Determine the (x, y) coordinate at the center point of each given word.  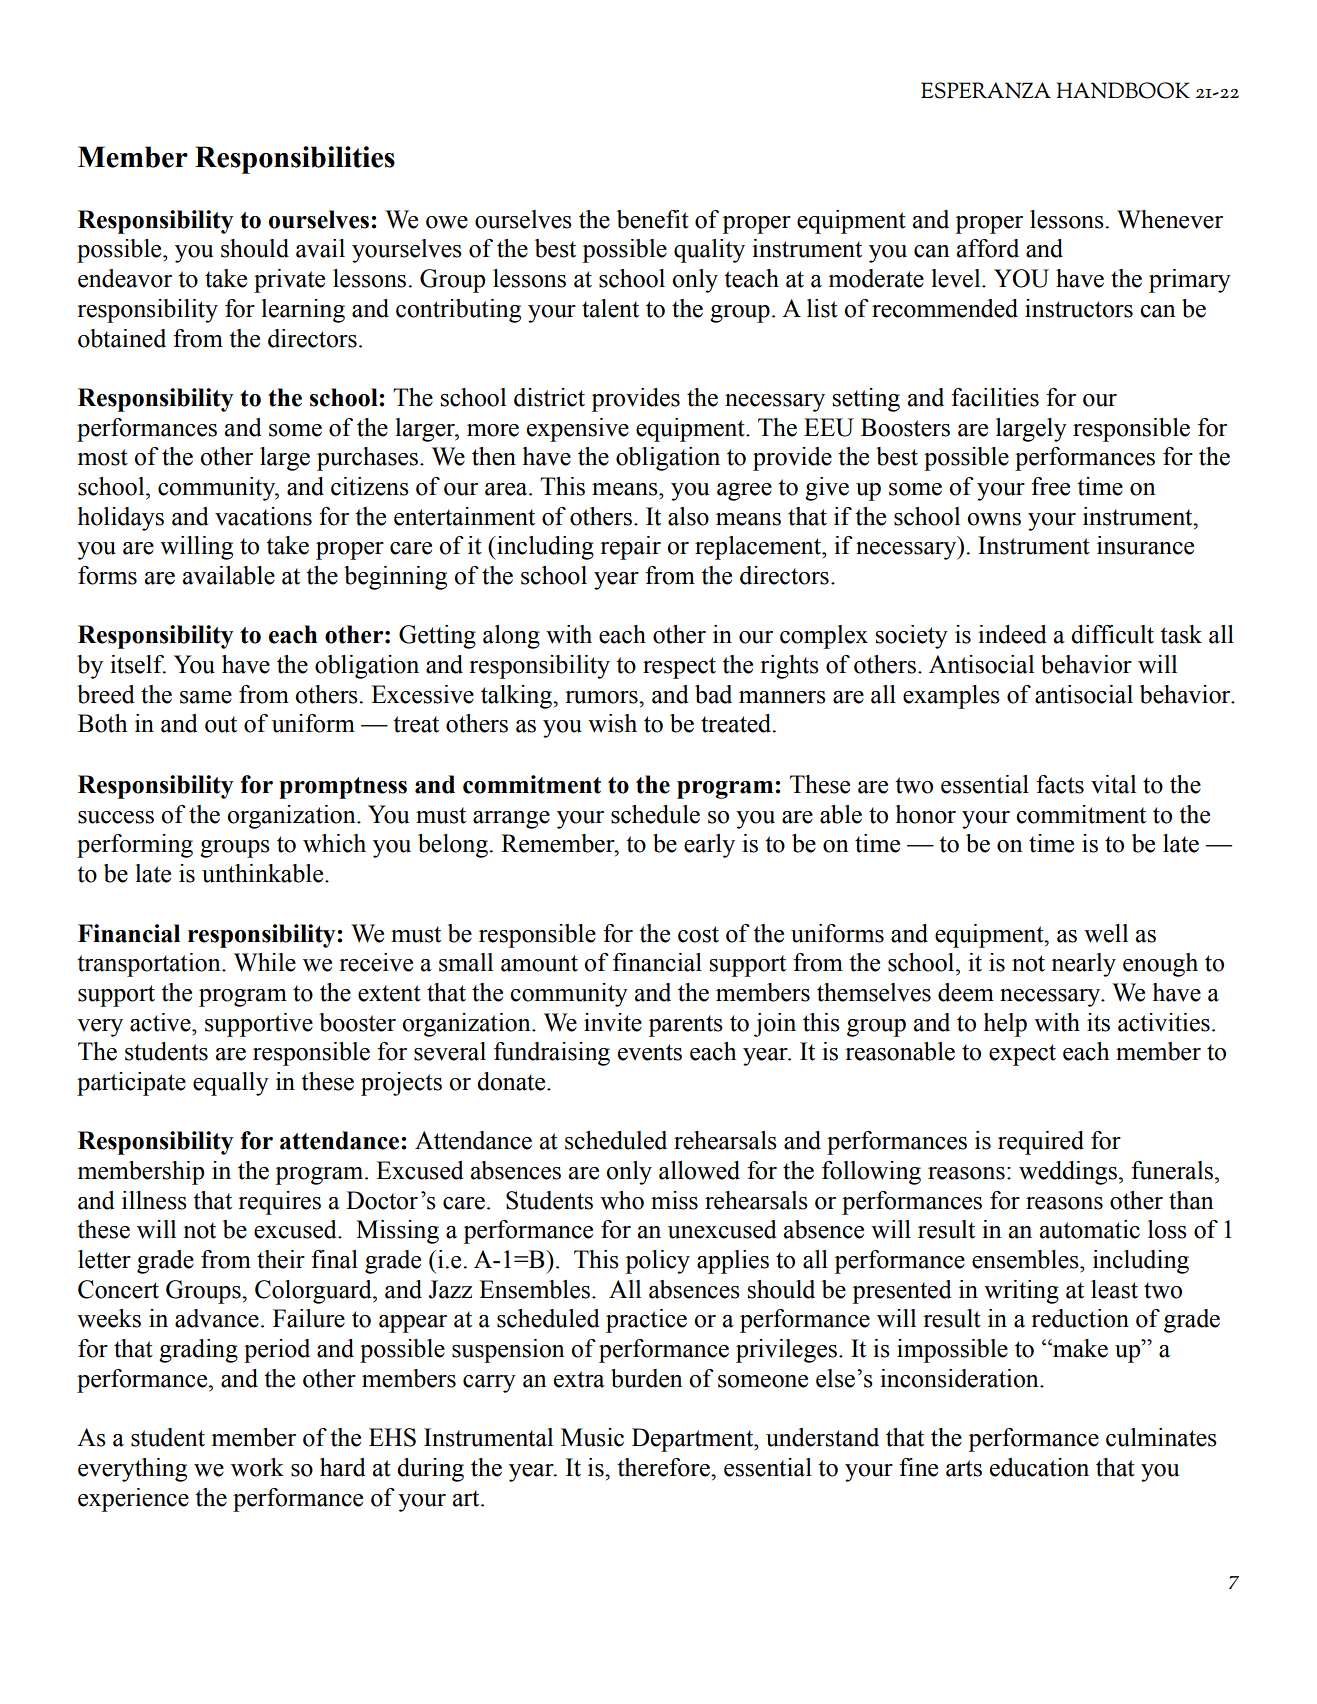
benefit (653, 219)
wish (612, 723)
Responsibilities (295, 160)
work (257, 1467)
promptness (343, 788)
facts (1060, 784)
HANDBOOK (1123, 90)
